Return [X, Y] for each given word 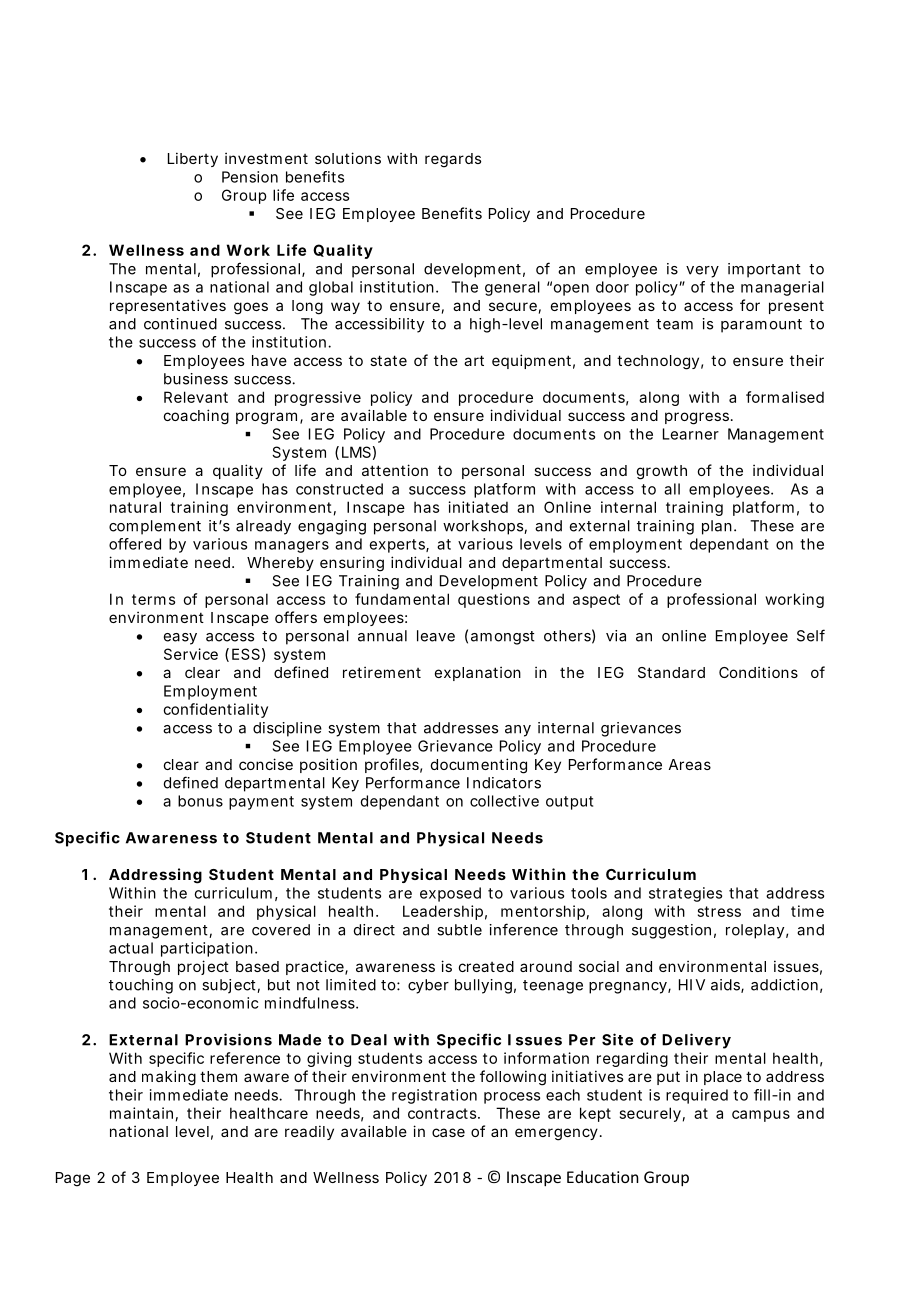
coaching [196, 417]
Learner [691, 434]
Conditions [758, 672]
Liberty [193, 159]
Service [191, 654]
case [448, 1132]
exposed [450, 894]
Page [73, 1179]
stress [719, 911]
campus [761, 1116]
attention [395, 470]
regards [453, 160]
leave [436, 636]
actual [131, 948]
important [764, 270]
